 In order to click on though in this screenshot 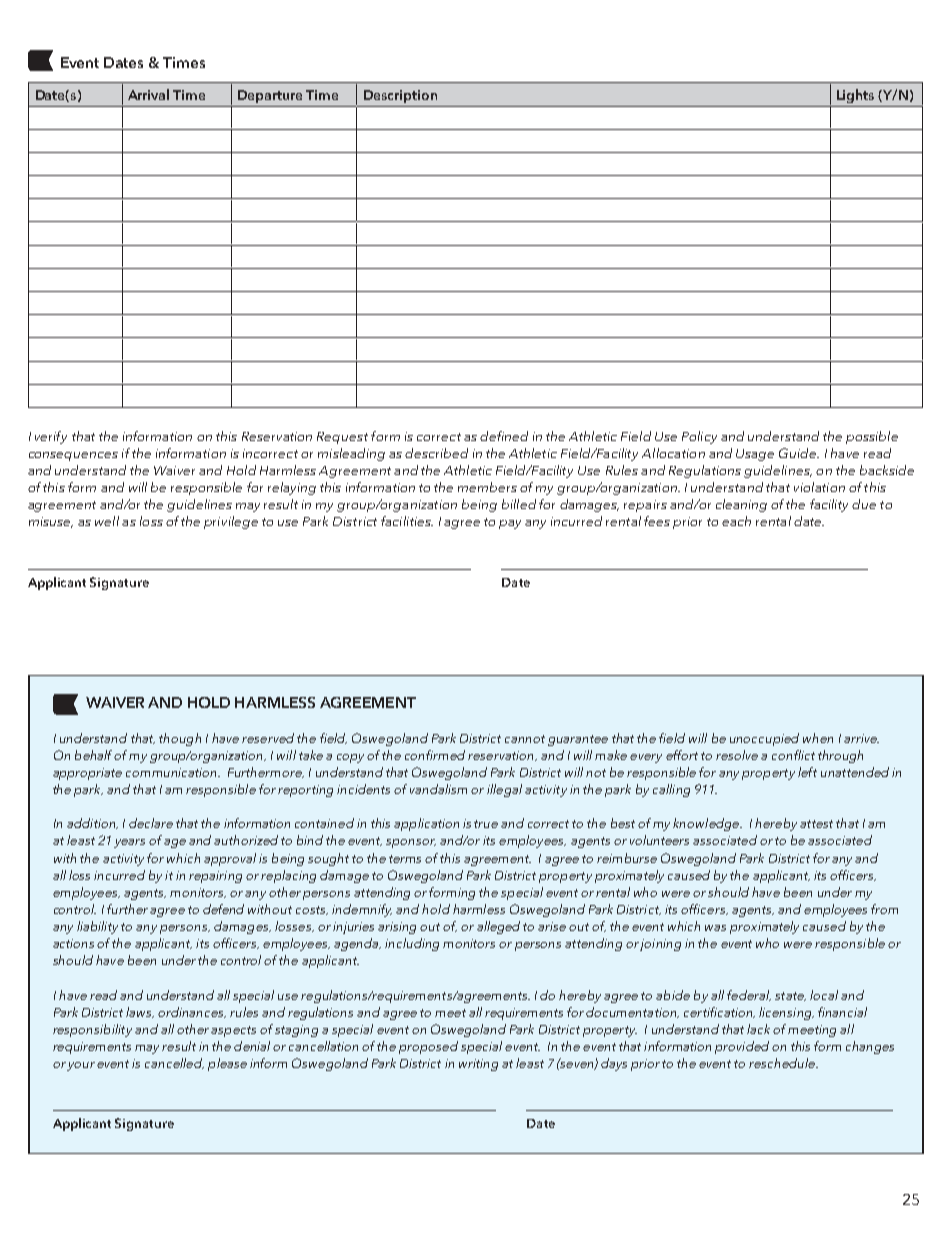, I will do `click(180, 739)`.
